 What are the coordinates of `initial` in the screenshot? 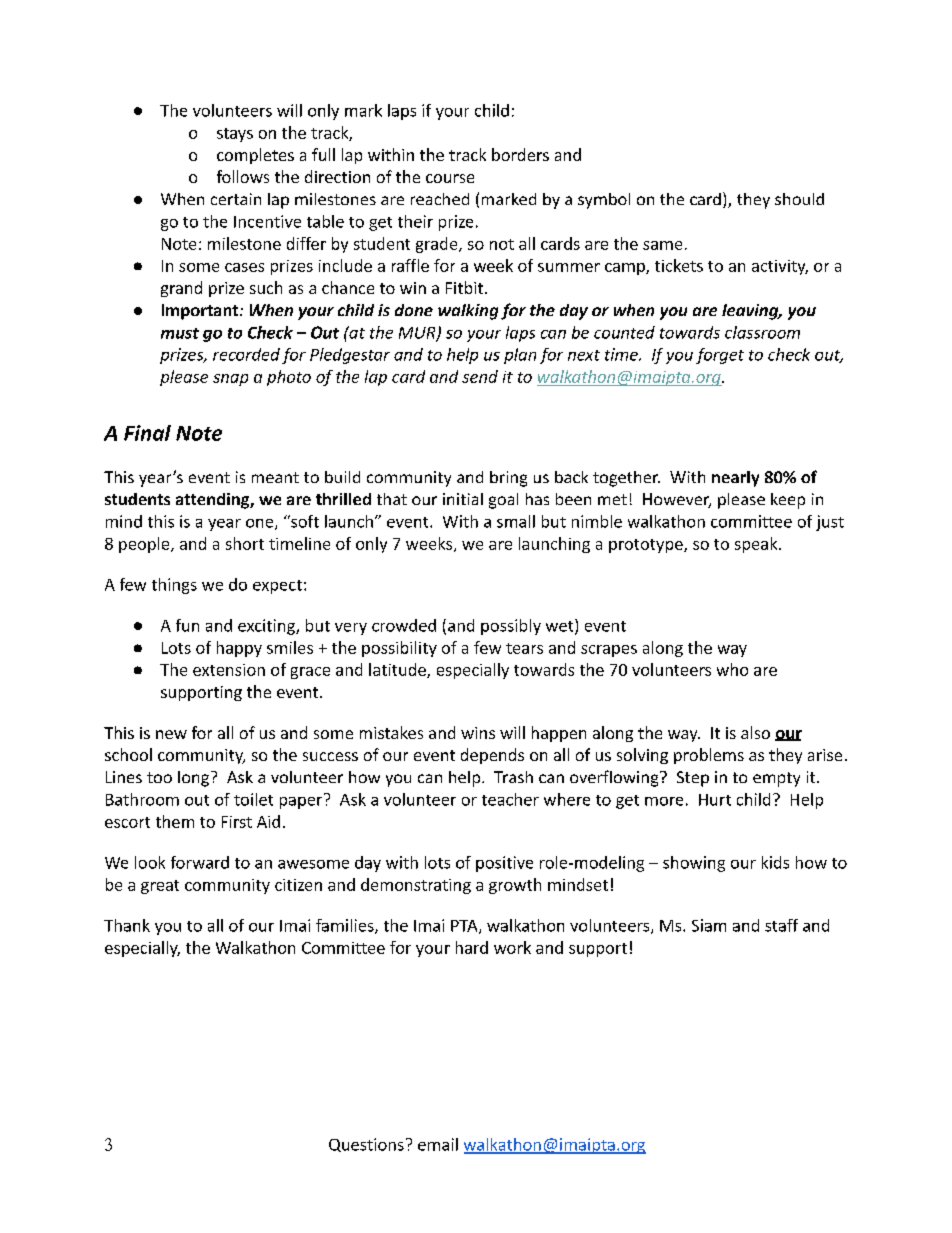 It's located at (463, 499).
